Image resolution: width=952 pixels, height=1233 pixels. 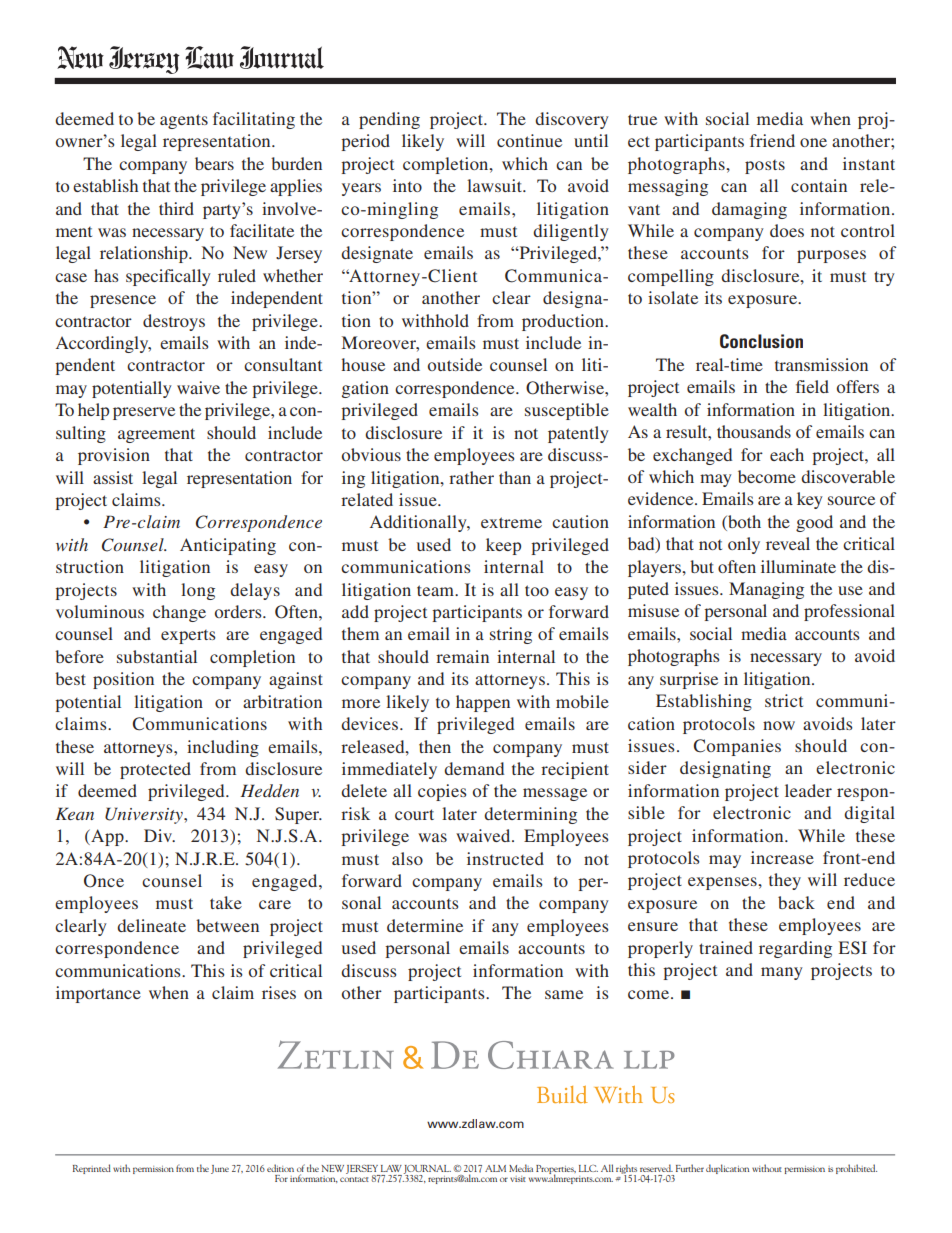 What do you see at coordinates (184, 121) in the document?
I see `agents` at bounding box center [184, 121].
